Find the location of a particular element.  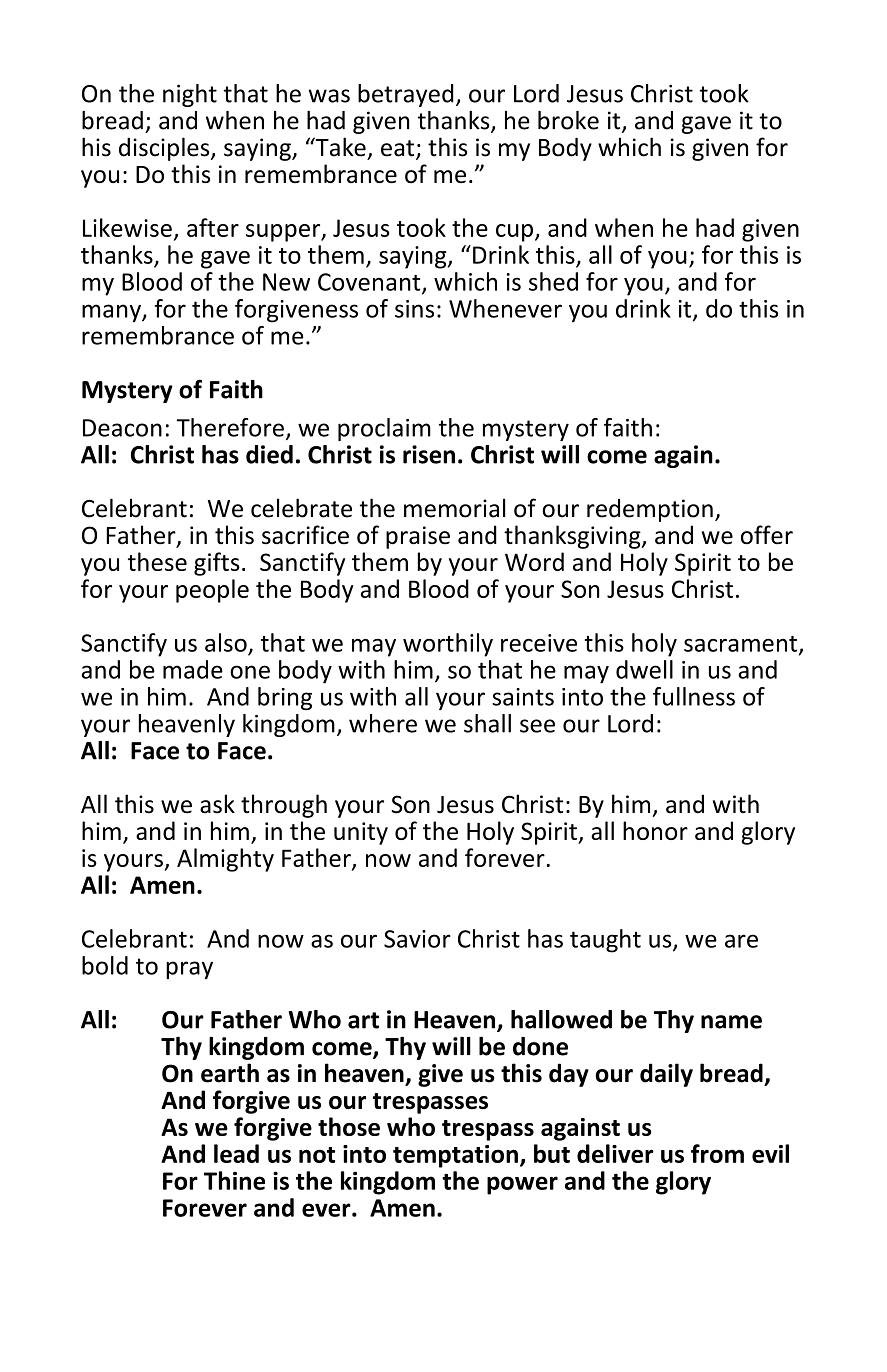

dwell is located at coordinates (644, 669).
